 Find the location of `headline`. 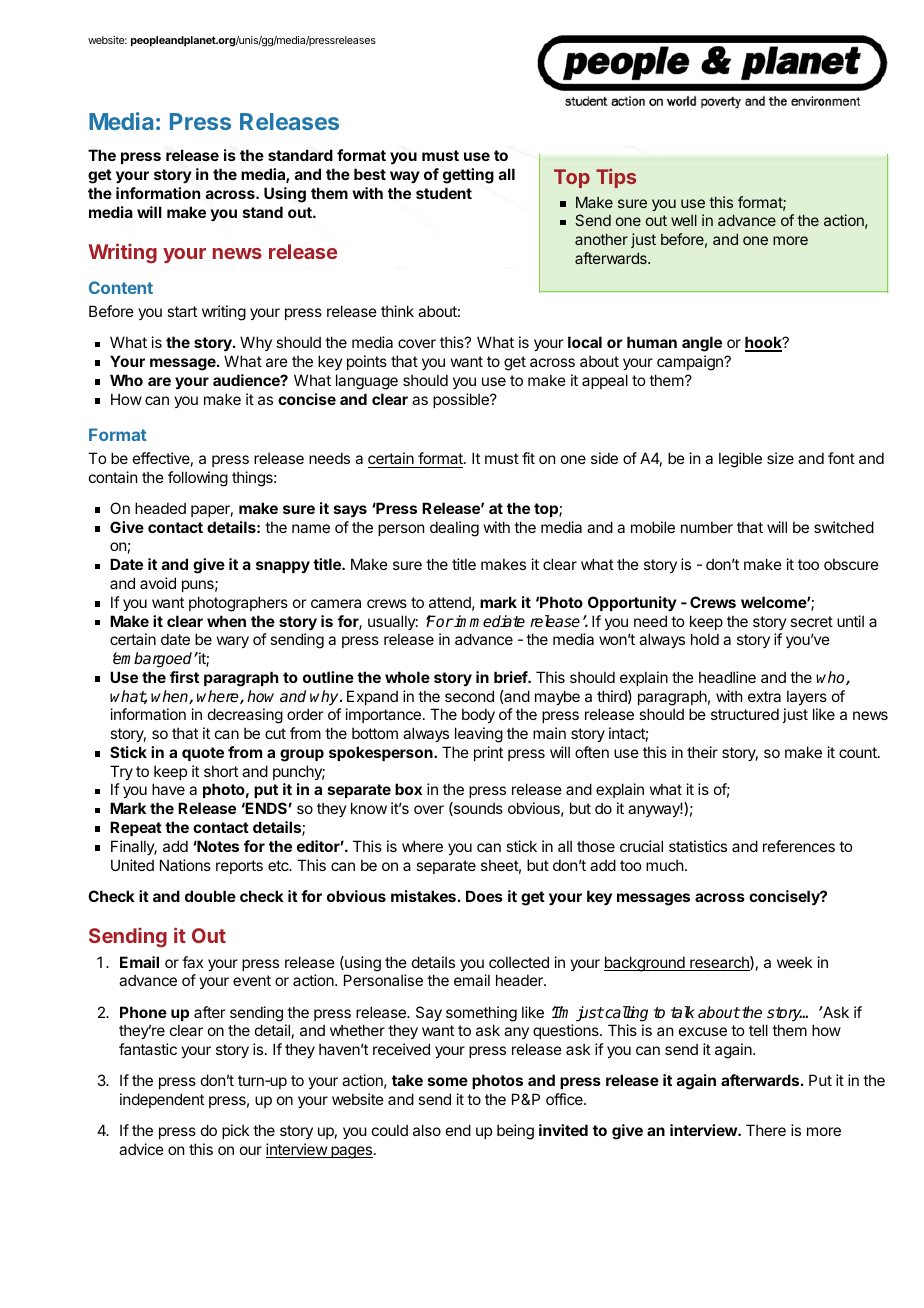

headline is located at coordinates (727, 677).
